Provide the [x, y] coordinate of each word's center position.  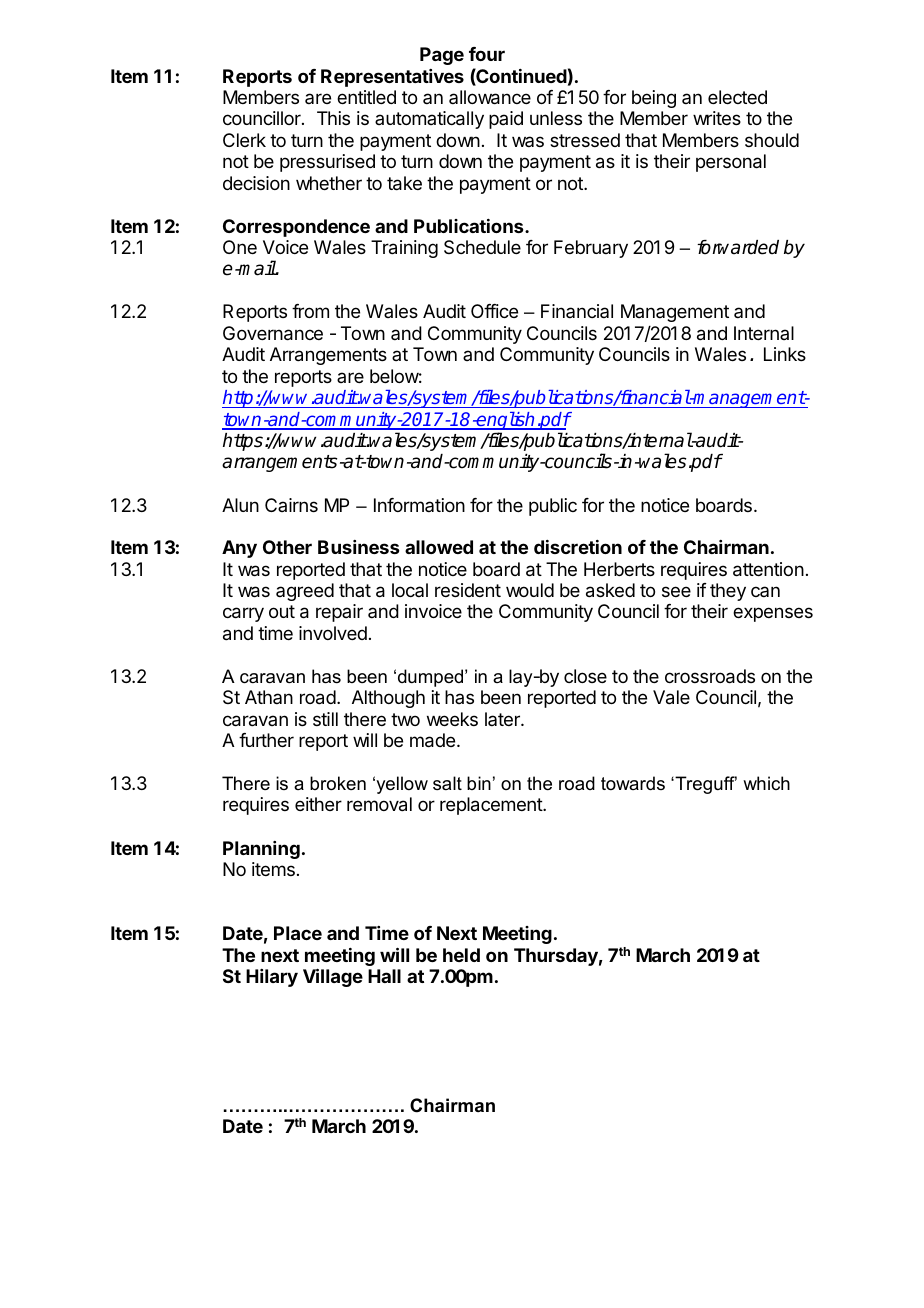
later [503, 719]
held [461, 955]
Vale [671, 697]
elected [737, 97]
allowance [490, 97]
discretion [578, 547]
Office [494, 311]
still [325, 719]
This [333, 118]
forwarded [738, 247]
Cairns [291, 505]
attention [768, 569]
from [310, 311]
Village [333, 977]
